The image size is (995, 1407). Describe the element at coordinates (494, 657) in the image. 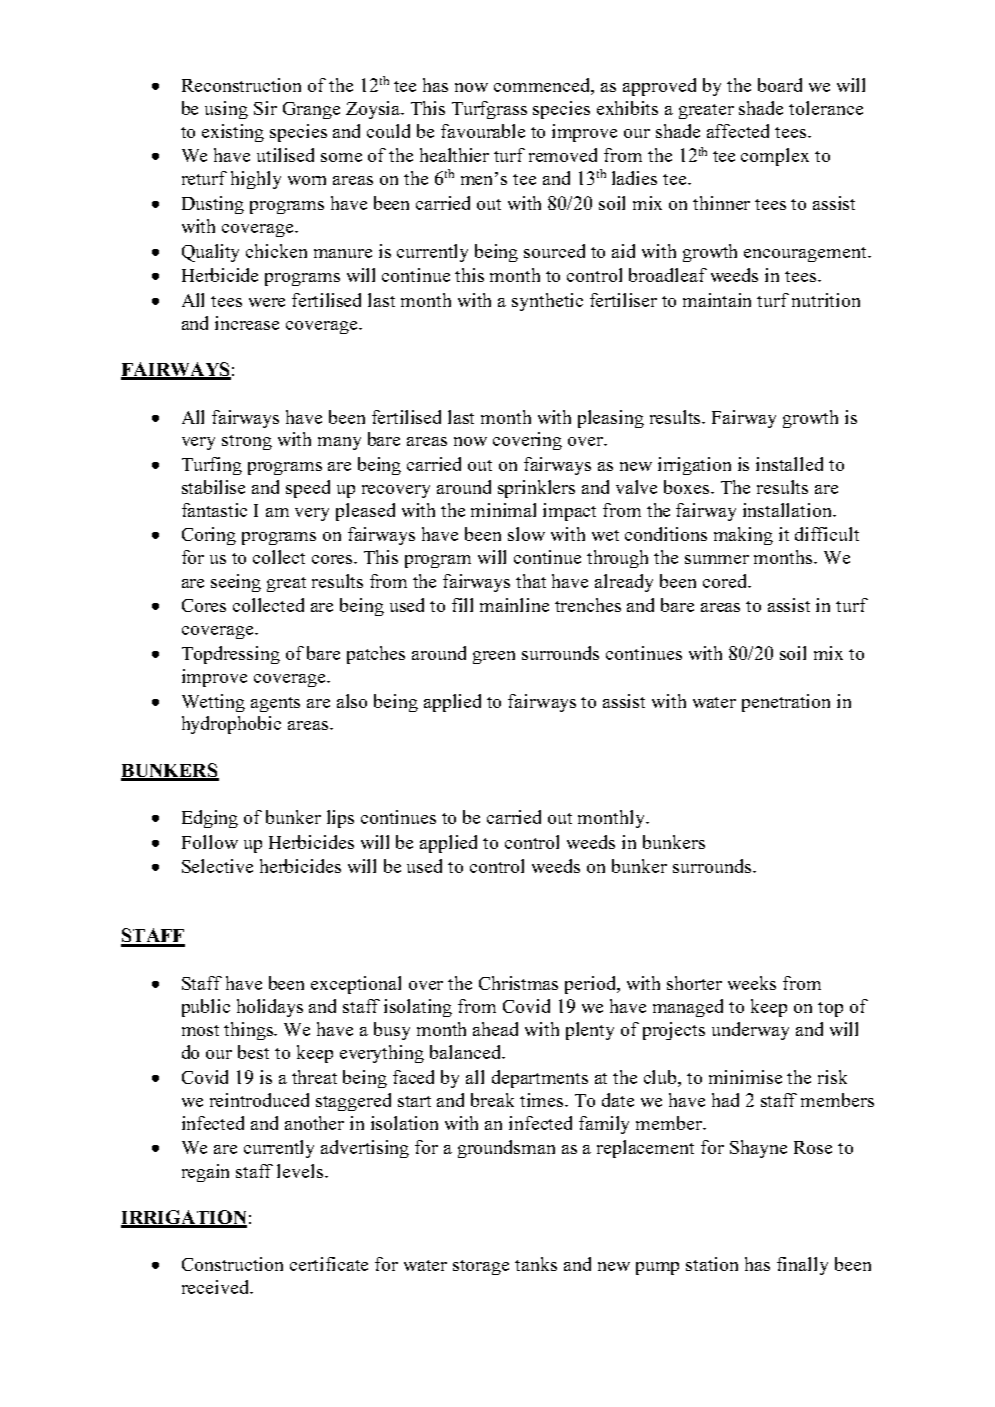

I see `green` at that location.
